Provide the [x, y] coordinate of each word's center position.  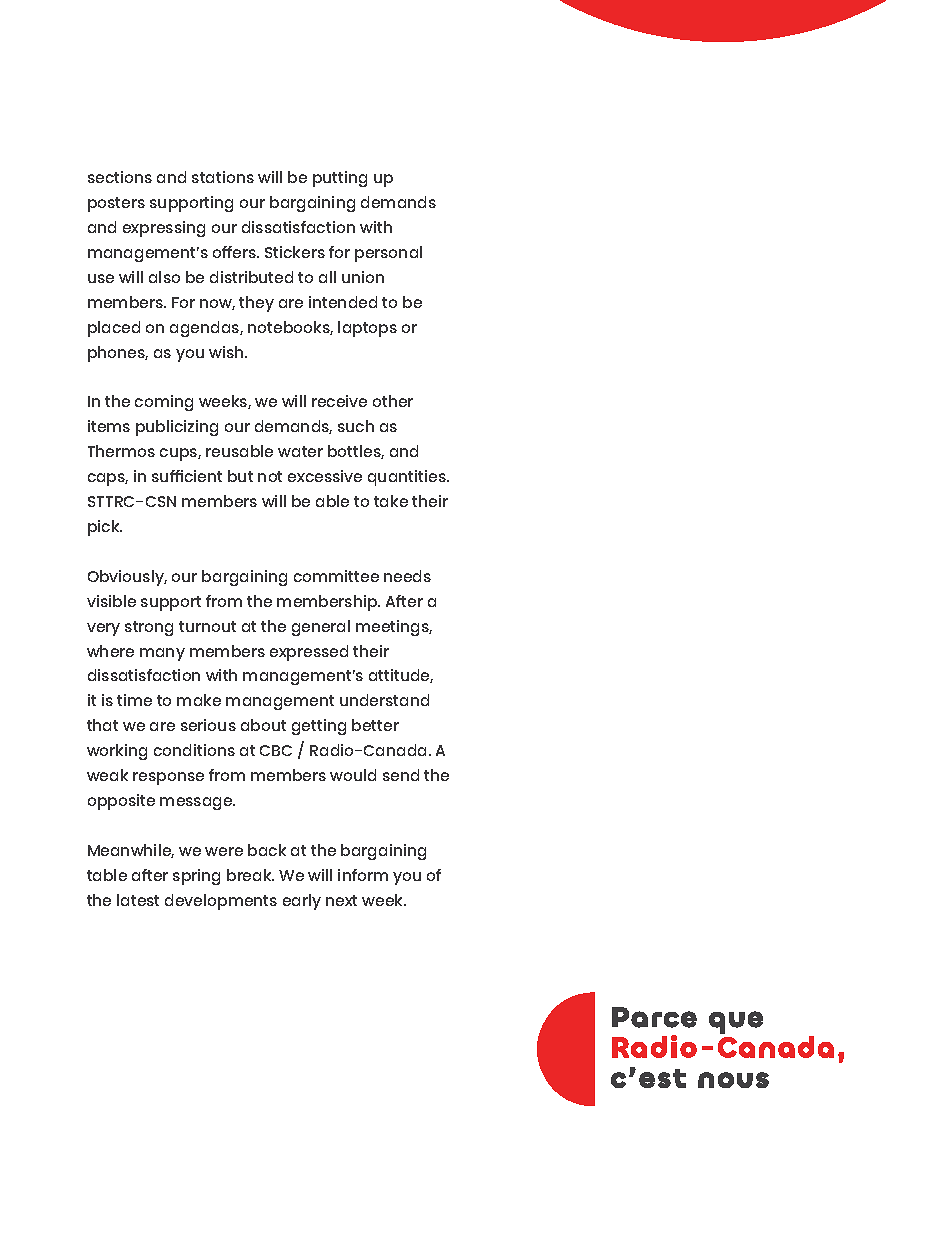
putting [340, 179]
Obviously [127, 578]
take [391, 501]
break [250, 875]
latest [138, 900]
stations [223, 177]
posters [116, 204]
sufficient [187, 476]
